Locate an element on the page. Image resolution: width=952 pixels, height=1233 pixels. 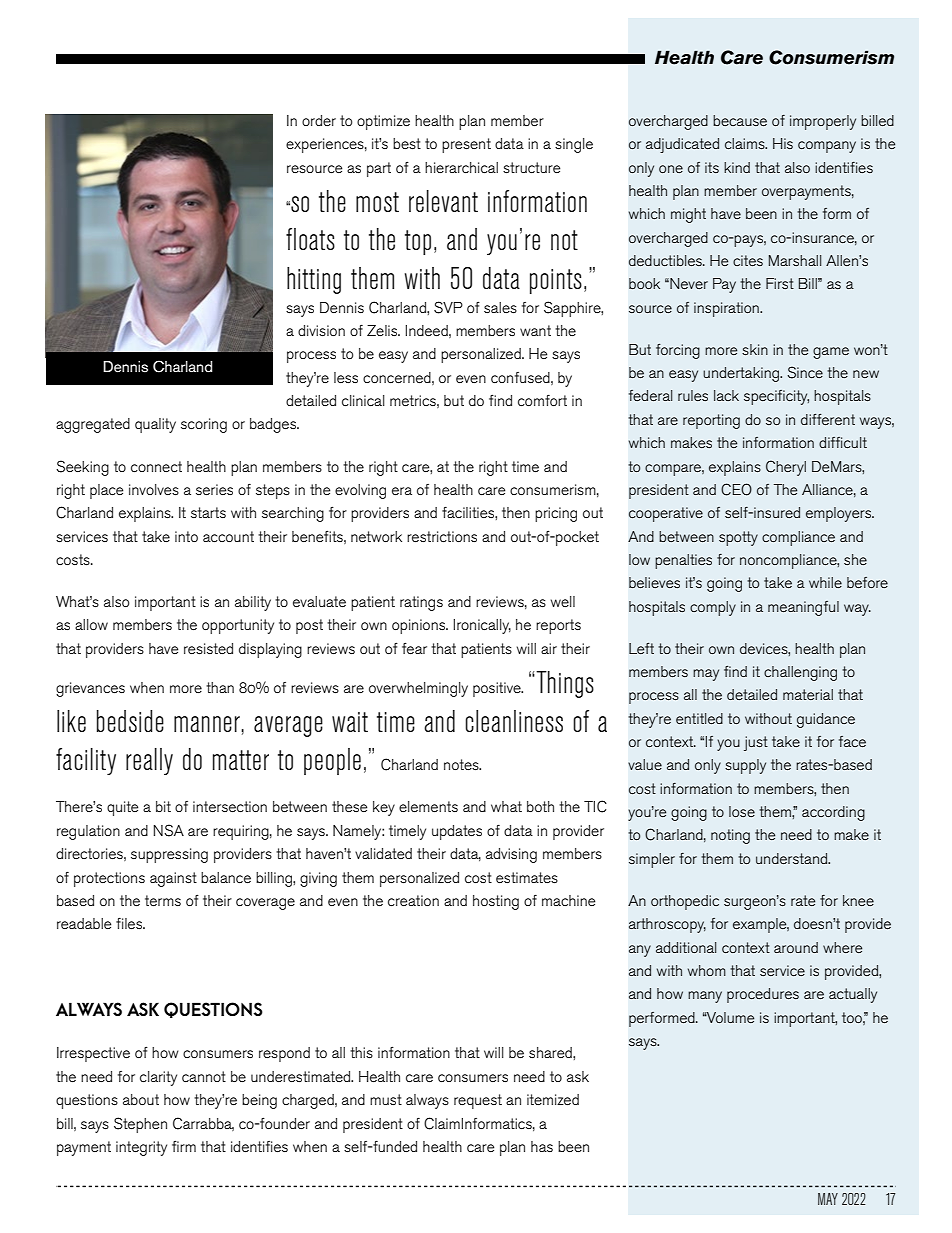
procedures is located at coordinates (763, 995).
